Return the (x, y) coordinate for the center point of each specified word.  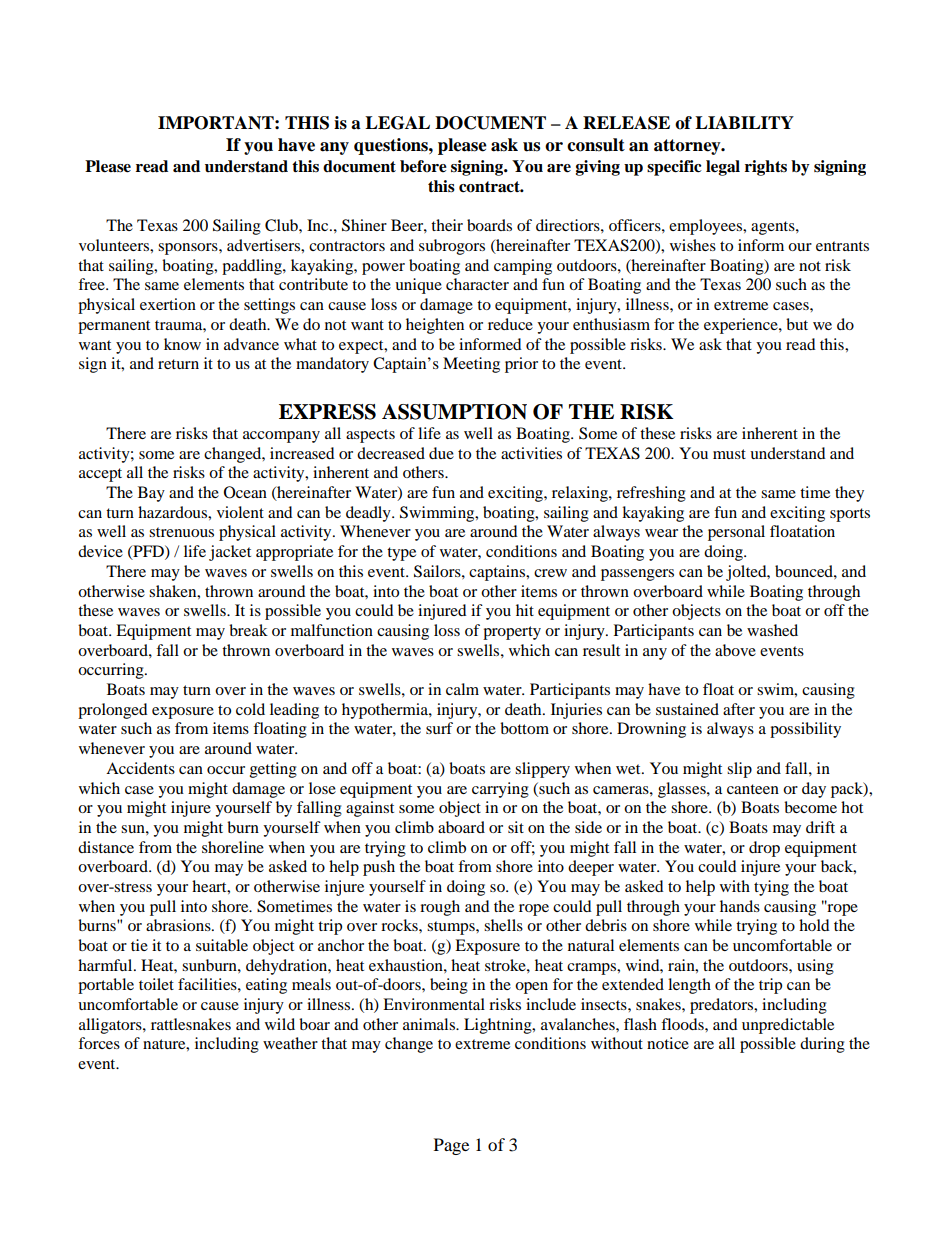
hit (525, 610)
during (822, 1045)
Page (451, 1146)
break (248, 630)
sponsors (189, 249)
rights (766, 168)
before (423, 166)
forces (99, 1043)
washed (772, 630)
